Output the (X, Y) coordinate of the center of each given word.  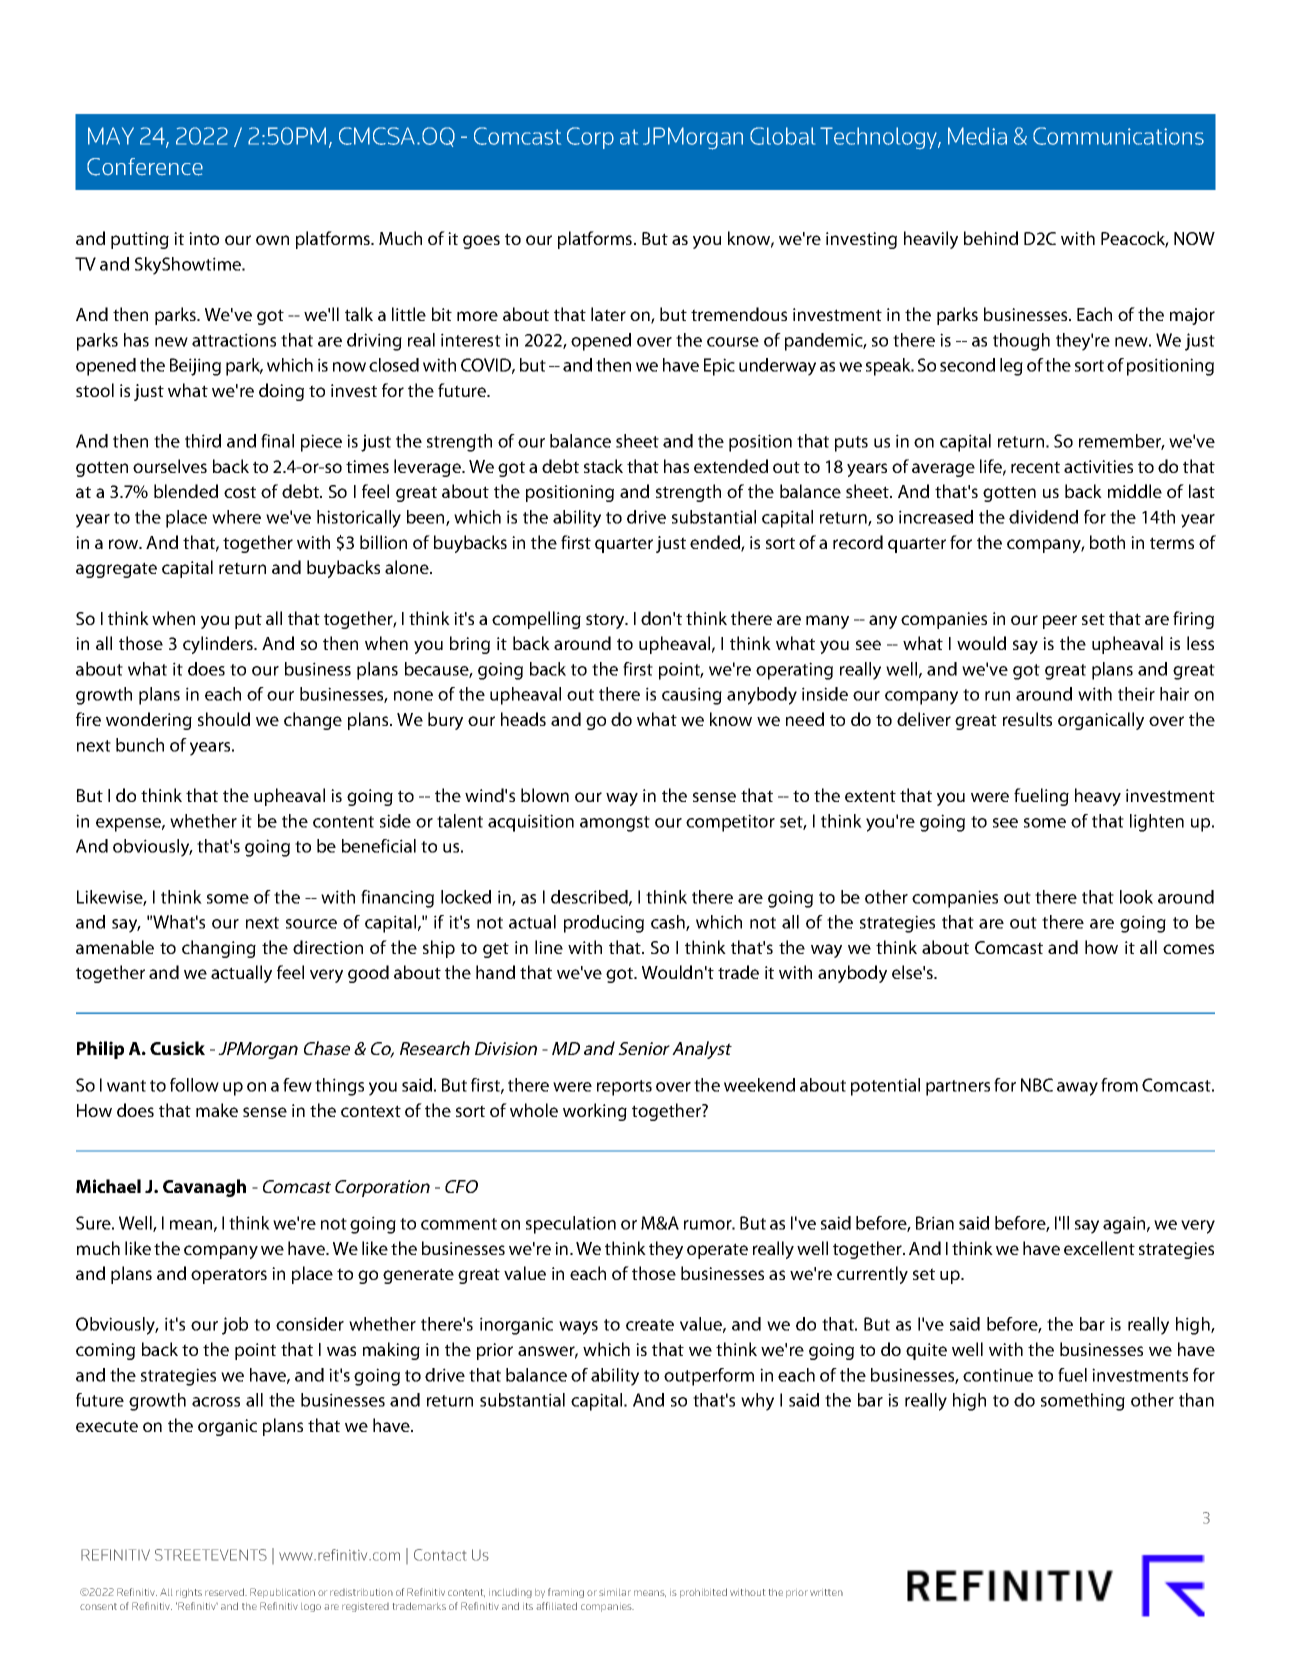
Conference (145, 167)
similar (615, 1592)
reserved (225, 1592)
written (826, 1592)
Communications (1118, 136)
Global (782, 136)
